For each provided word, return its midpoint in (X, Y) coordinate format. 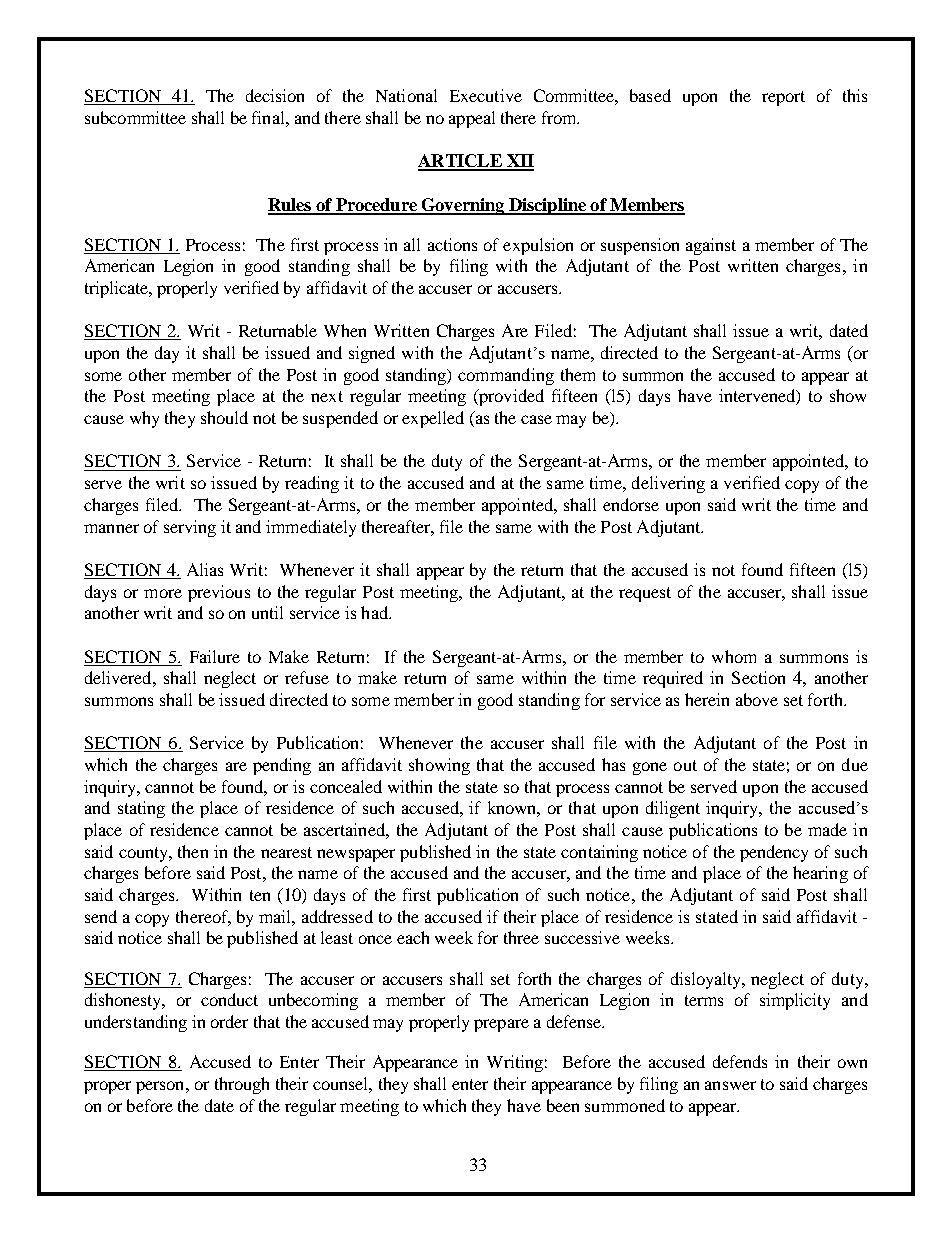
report (783, 98)
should (224, 417)
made (827, 829)
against (711, 246)
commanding (506, 376)
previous (219, 593)
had (375, 612)
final (269, 117)
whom (734, 656)
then (193, 851)
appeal (472, 119)
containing (599, 853)
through (242, 1085)
